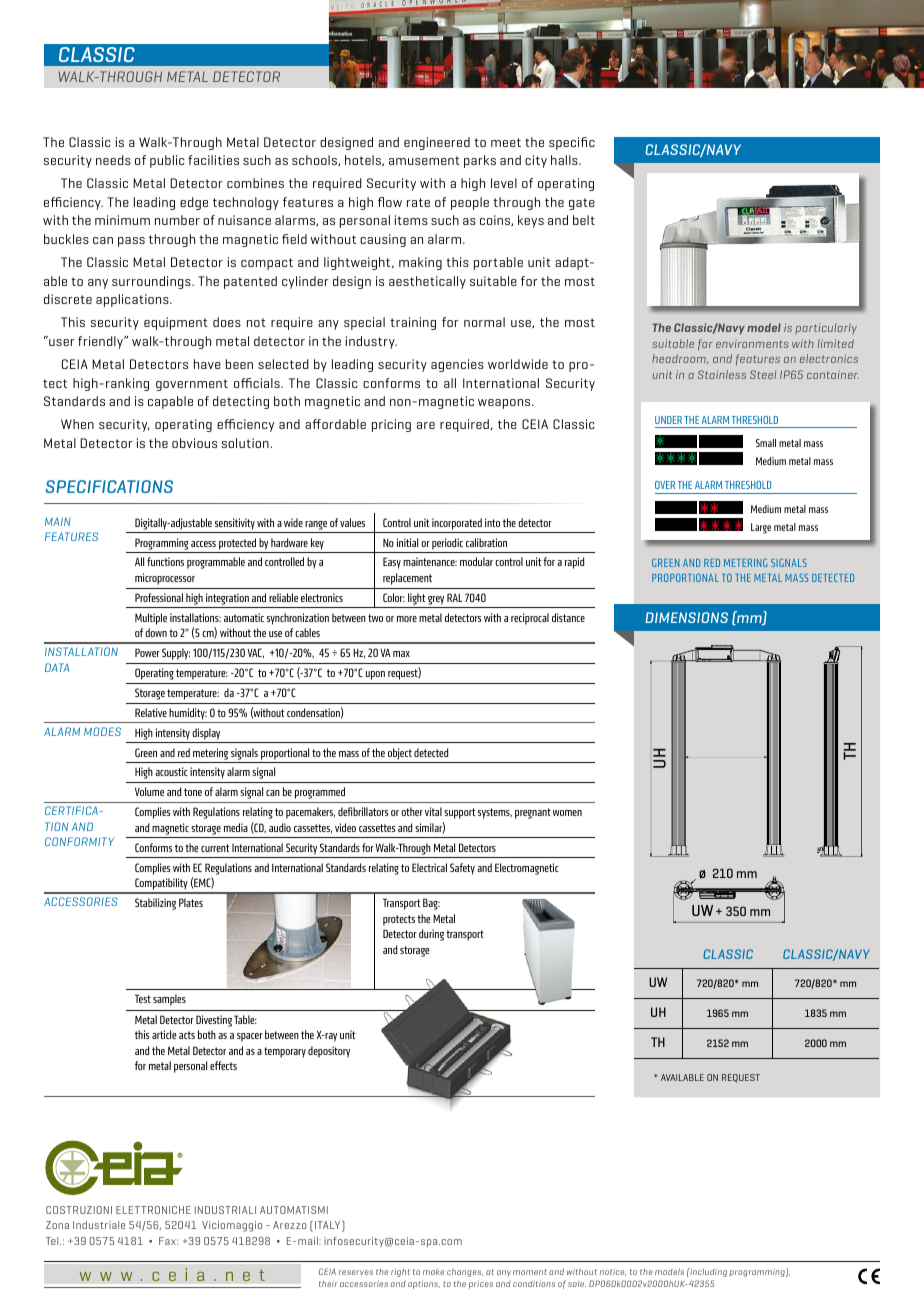 The height and width of the screenshot is (1308, 924). Describe the element at coordinates (465, 1273) in the screenshot. I see `changes` at that location.
